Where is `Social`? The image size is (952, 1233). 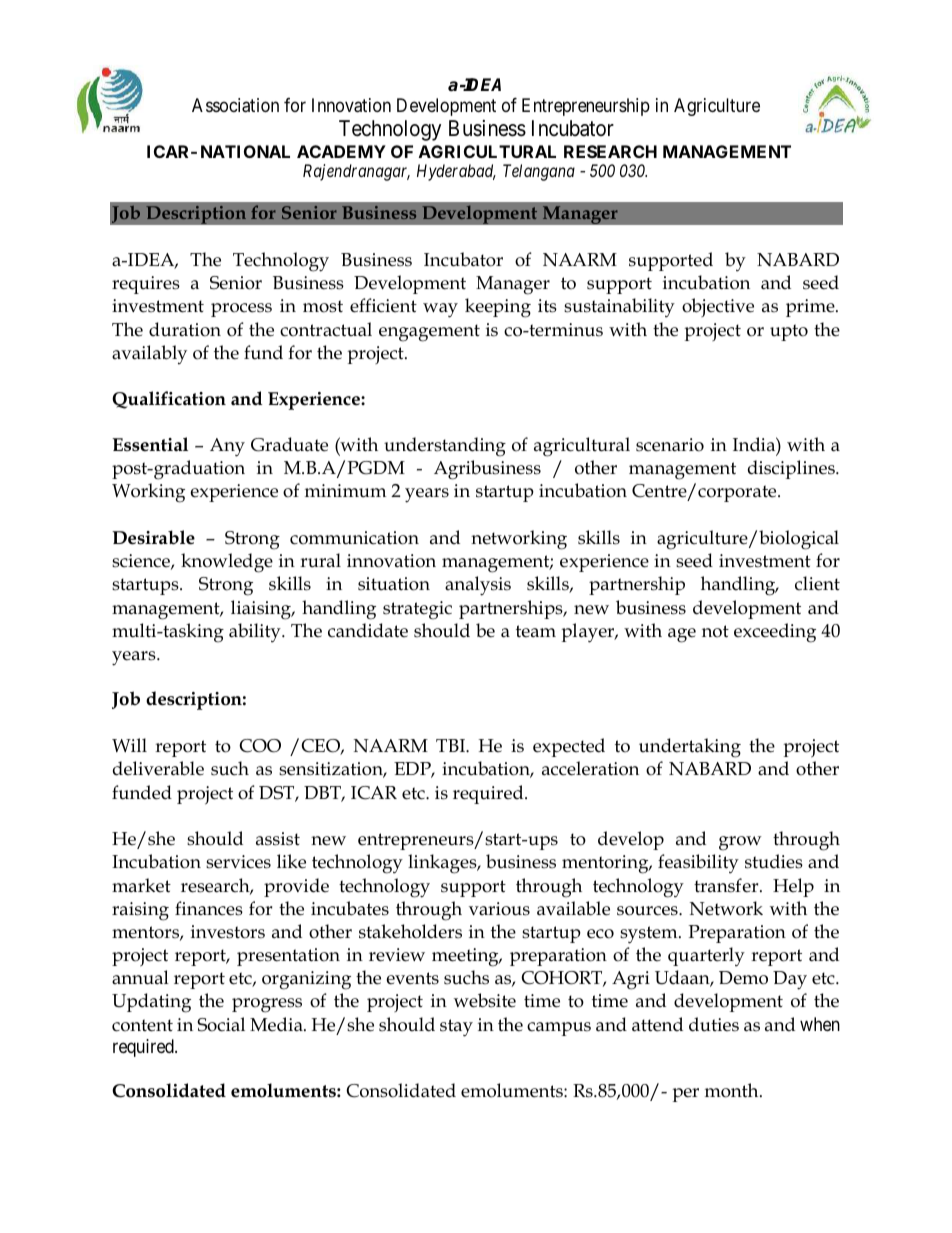 Social is located at coordinates (221, 1024).
